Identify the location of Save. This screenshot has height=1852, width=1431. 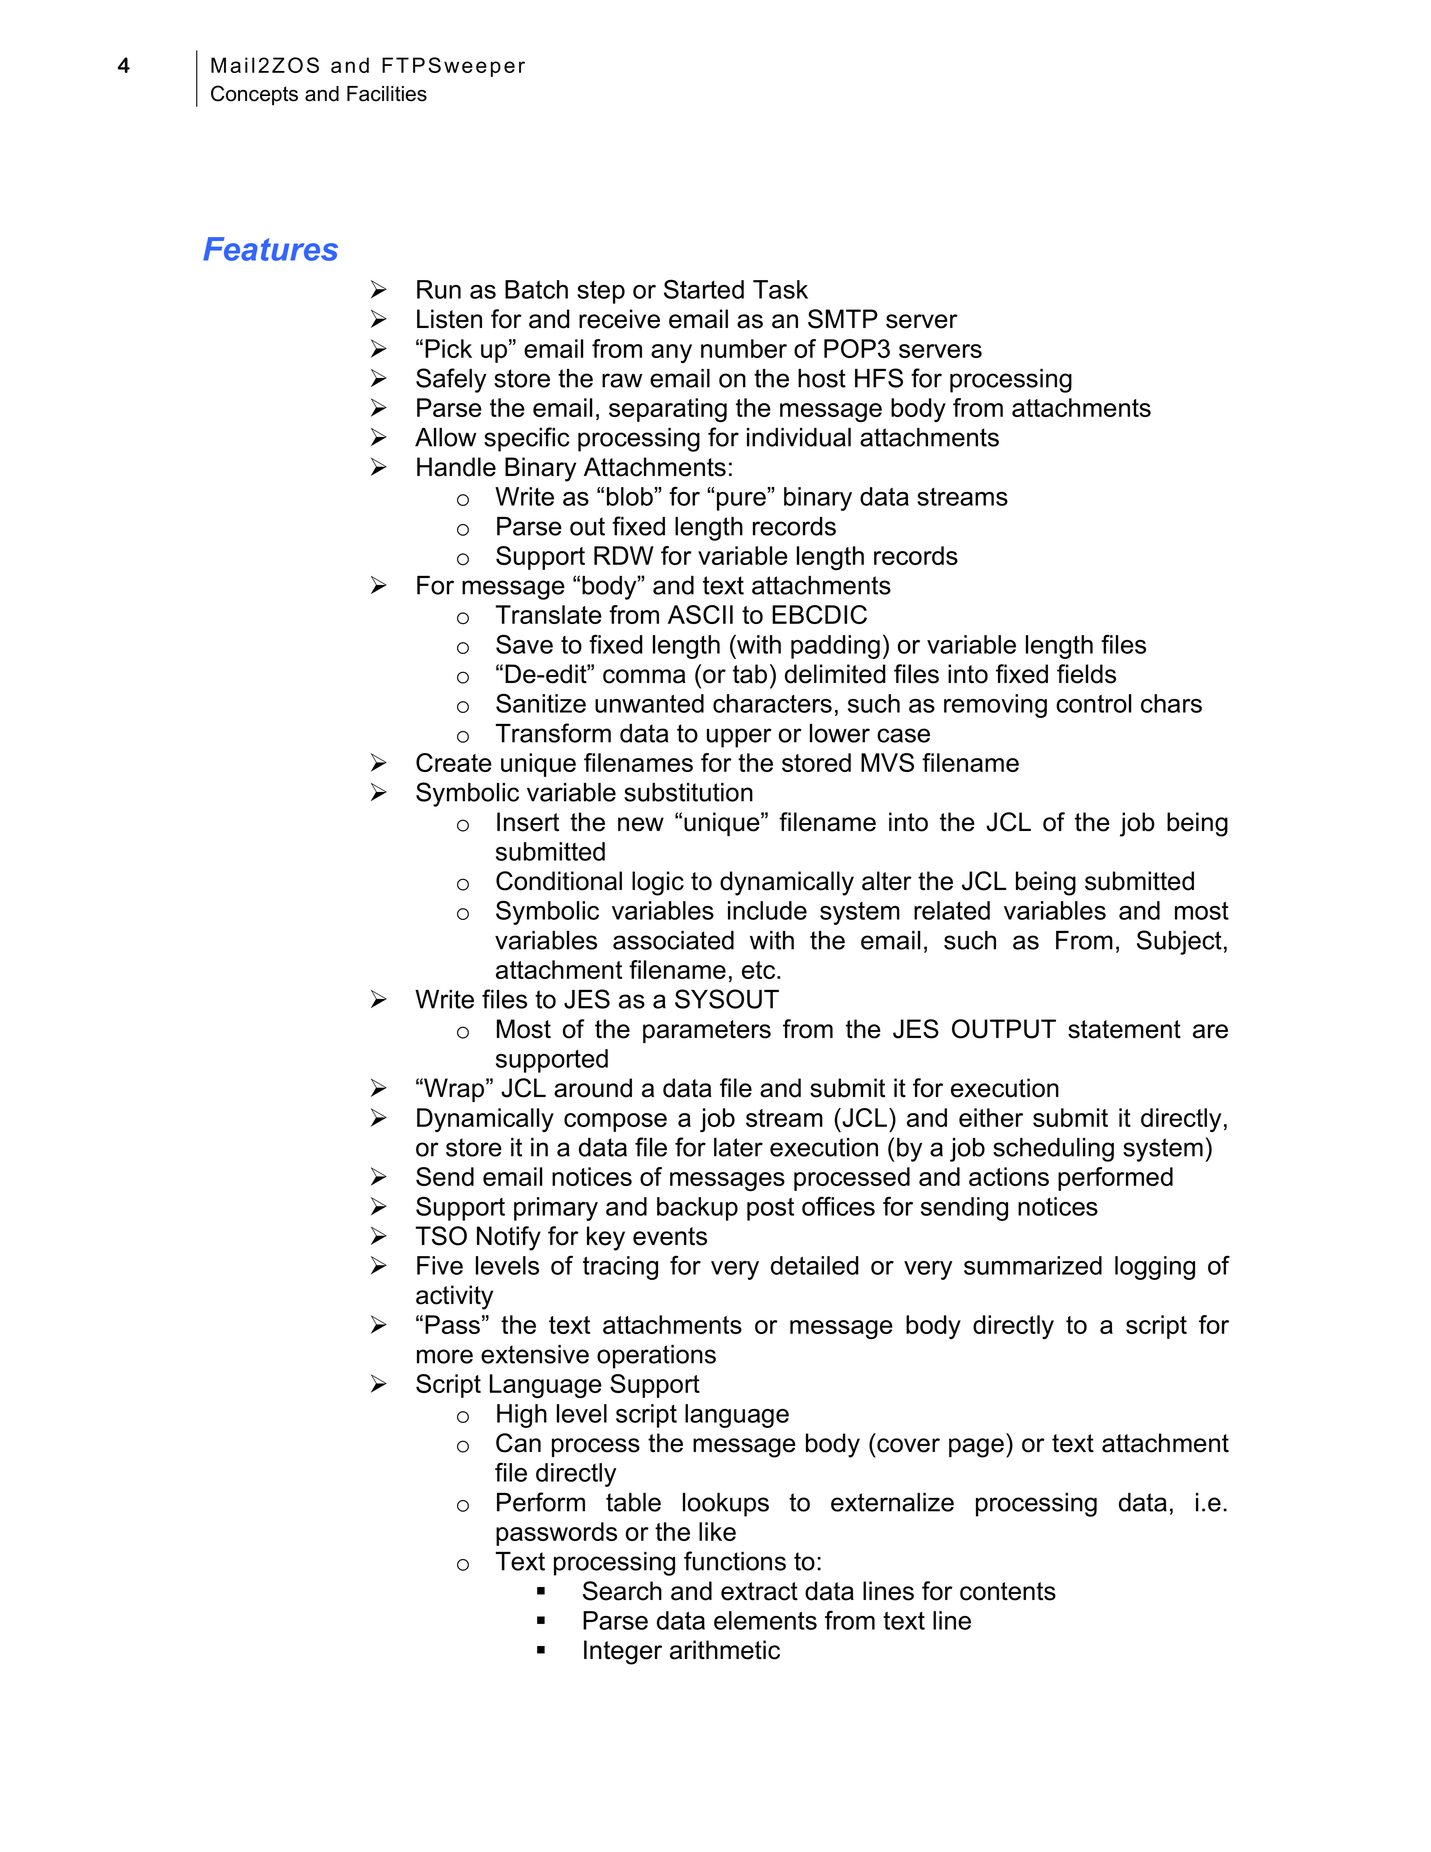
(524, 644).
